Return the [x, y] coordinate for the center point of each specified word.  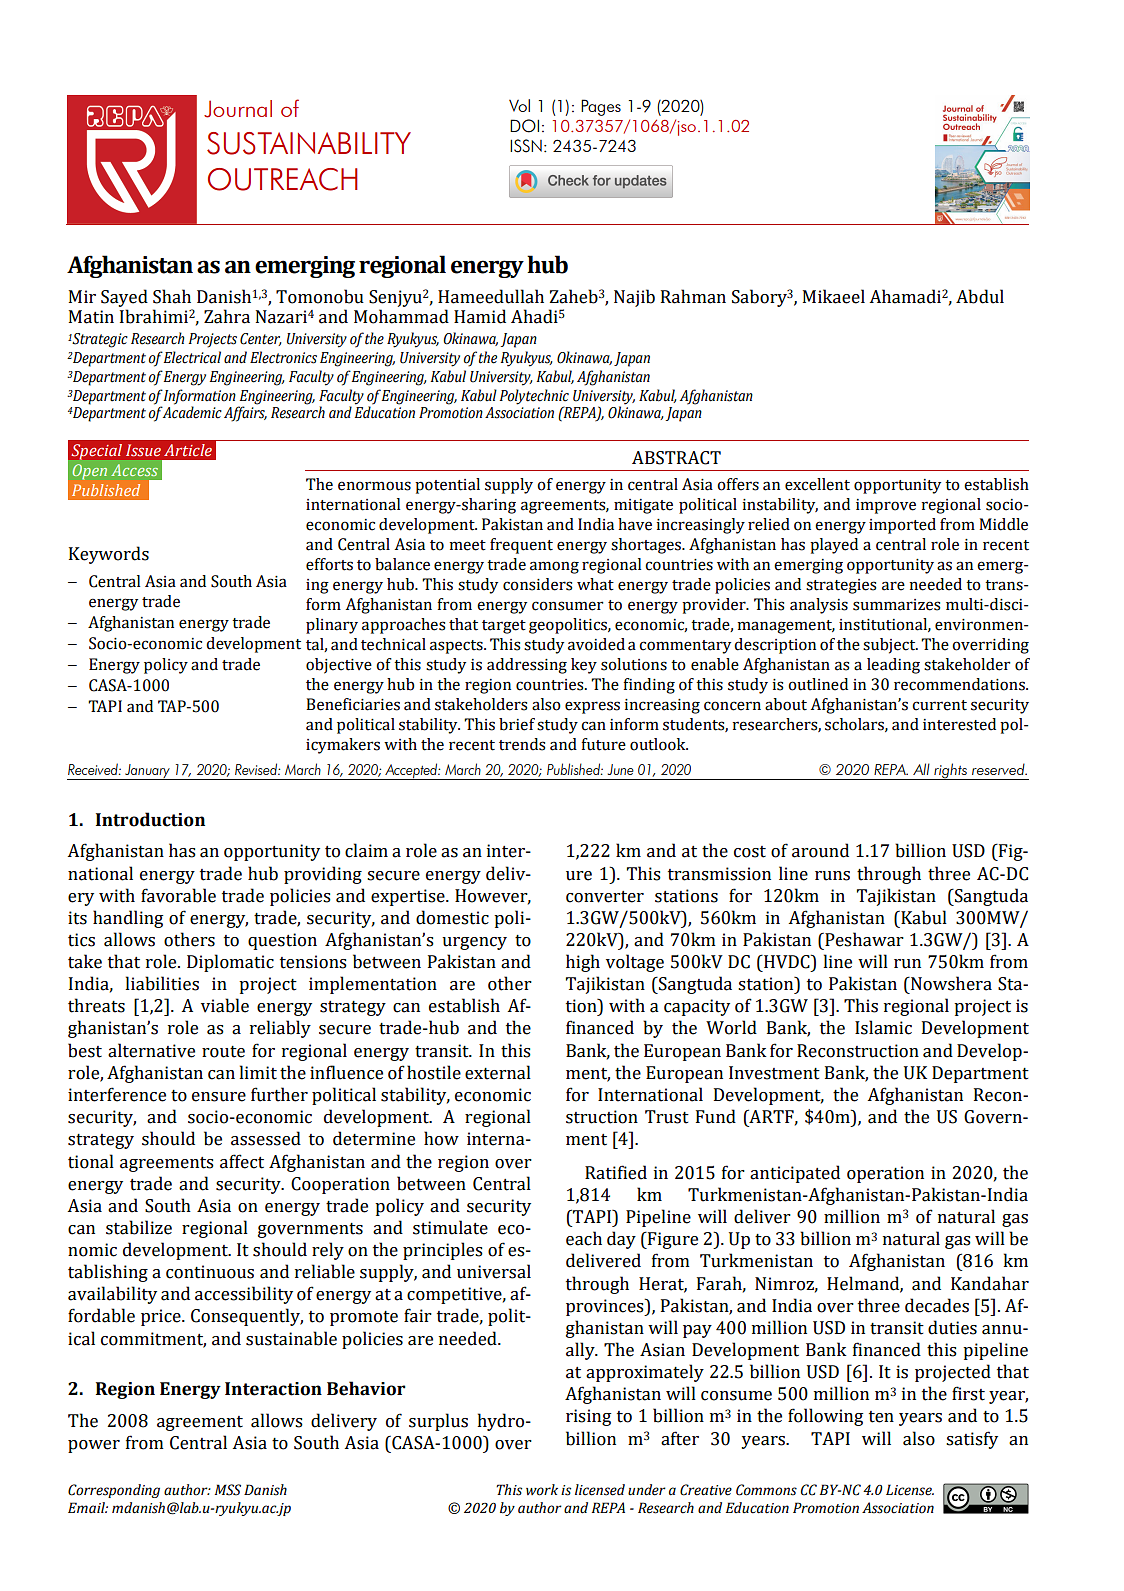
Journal [238, 109]
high [583, 963]
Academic [192, 411]
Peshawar [863, 939]
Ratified [616, 1172]
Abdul [980, 296]
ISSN [526, 146]
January [147, 772]
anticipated [795, 1174]
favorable [178, 895]
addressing [527, 666]
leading [893, 666]
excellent [817, 484]
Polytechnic [534, 398]
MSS [228, 1490]
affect [242, 1161]
